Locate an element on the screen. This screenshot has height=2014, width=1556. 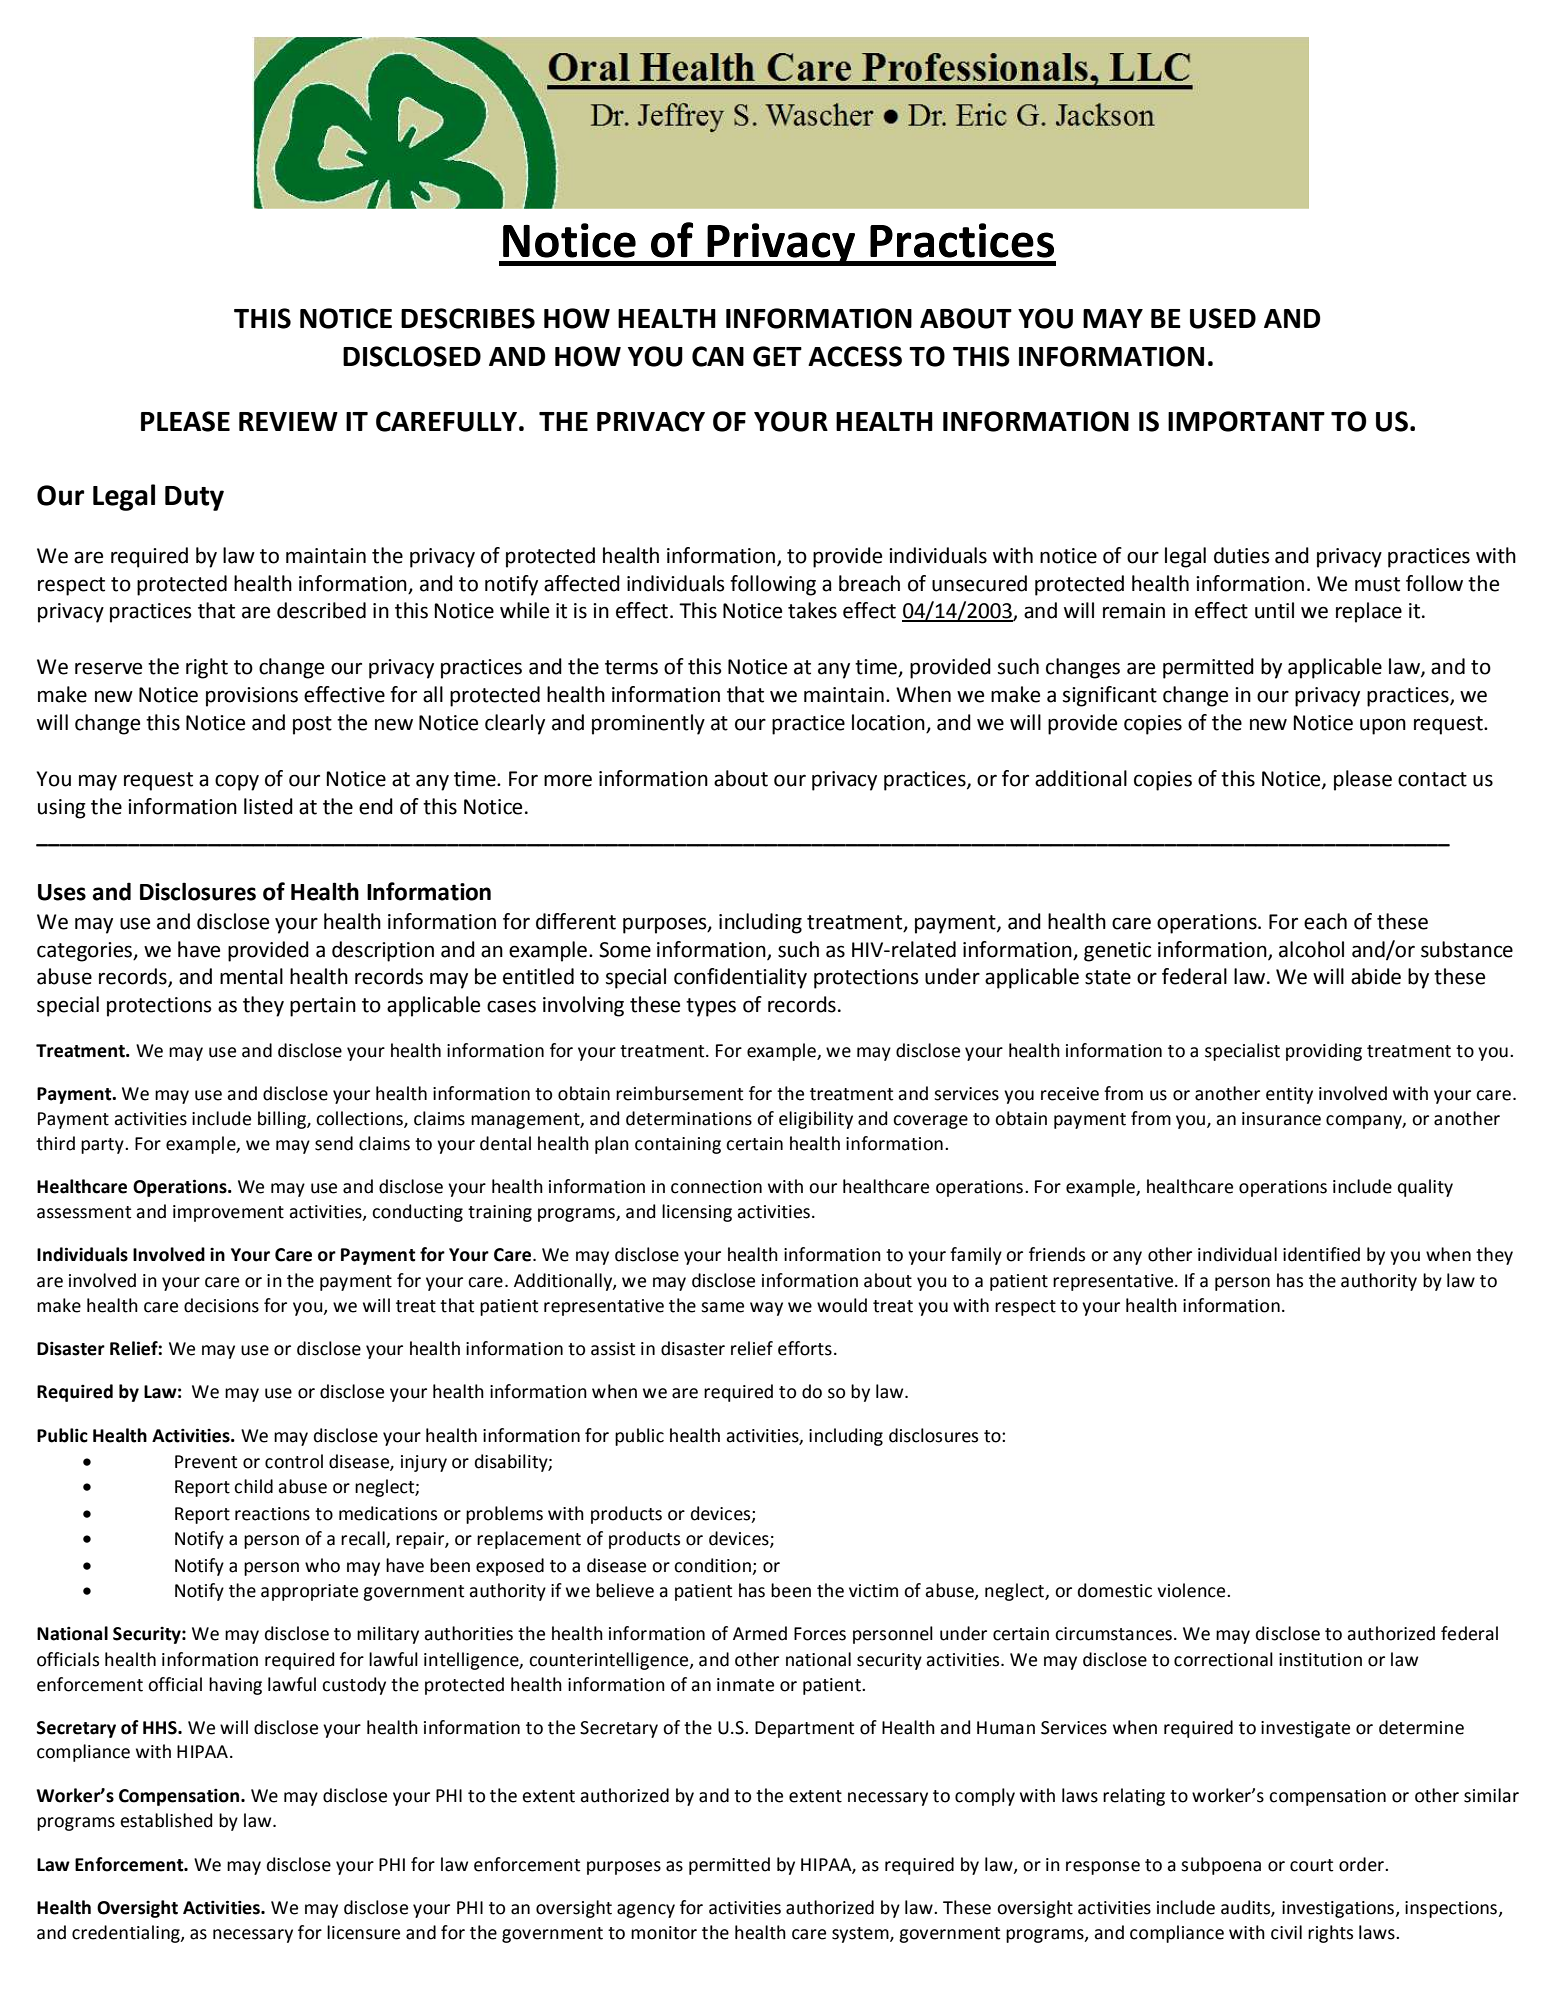
efforts is located at coordinates (805, 1348).
